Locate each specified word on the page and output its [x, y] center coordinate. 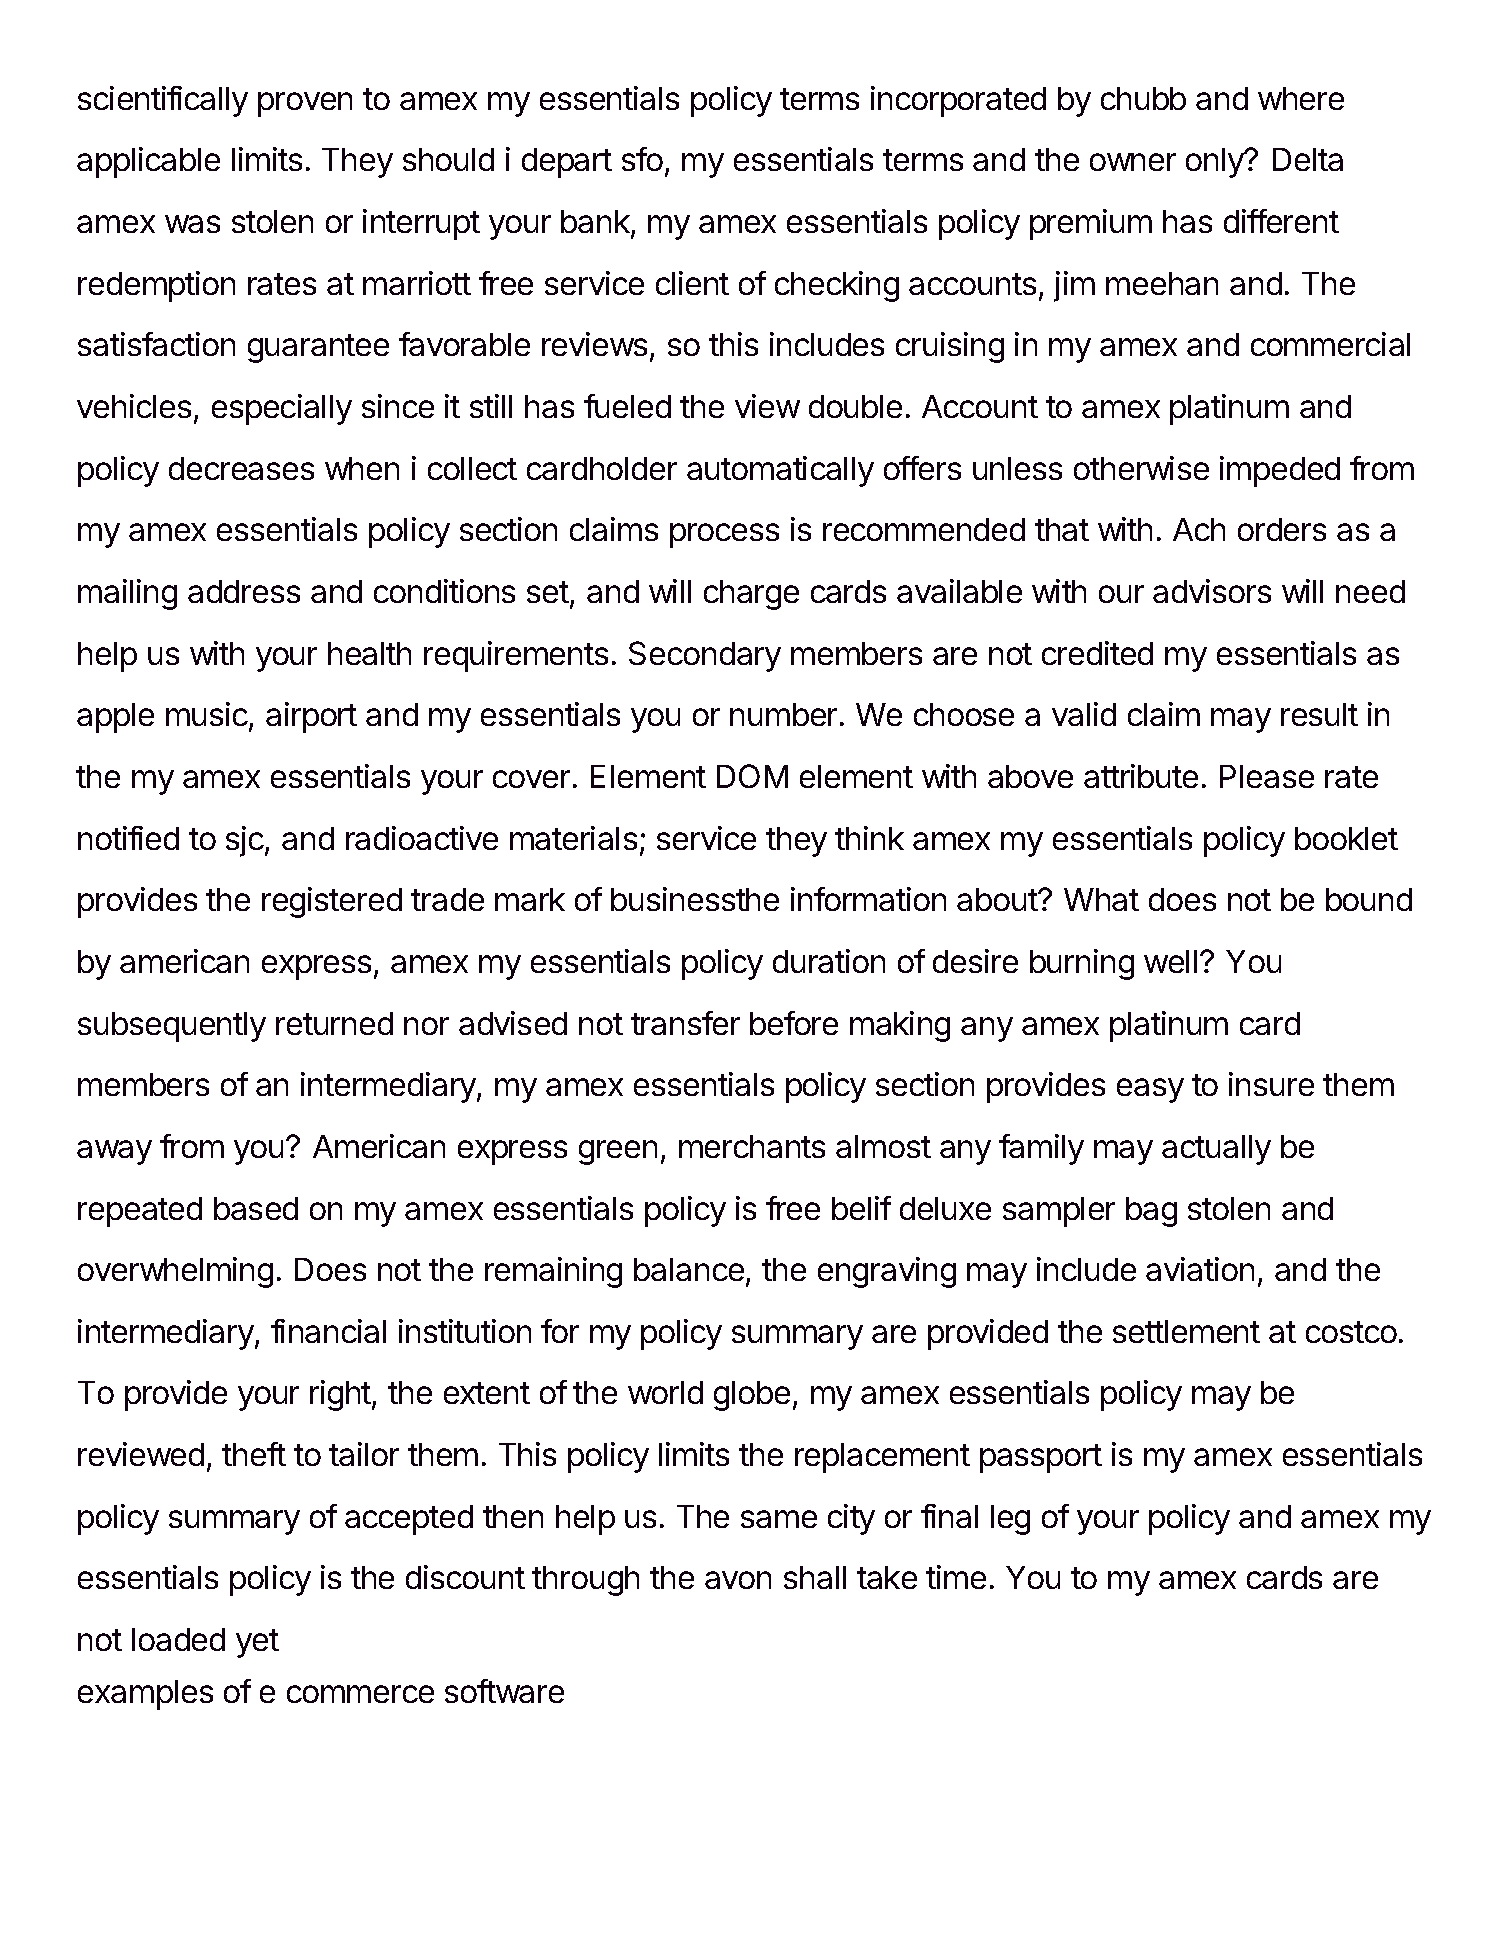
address [244, 591]
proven [305, 104]
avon [738, 1580]
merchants [752, 1146]
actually [1216, 1150]
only [1216, 163]
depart [567, 163]
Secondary [705, 656]
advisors [1212, 591]
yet [257, 1643]
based [256, 1208]
